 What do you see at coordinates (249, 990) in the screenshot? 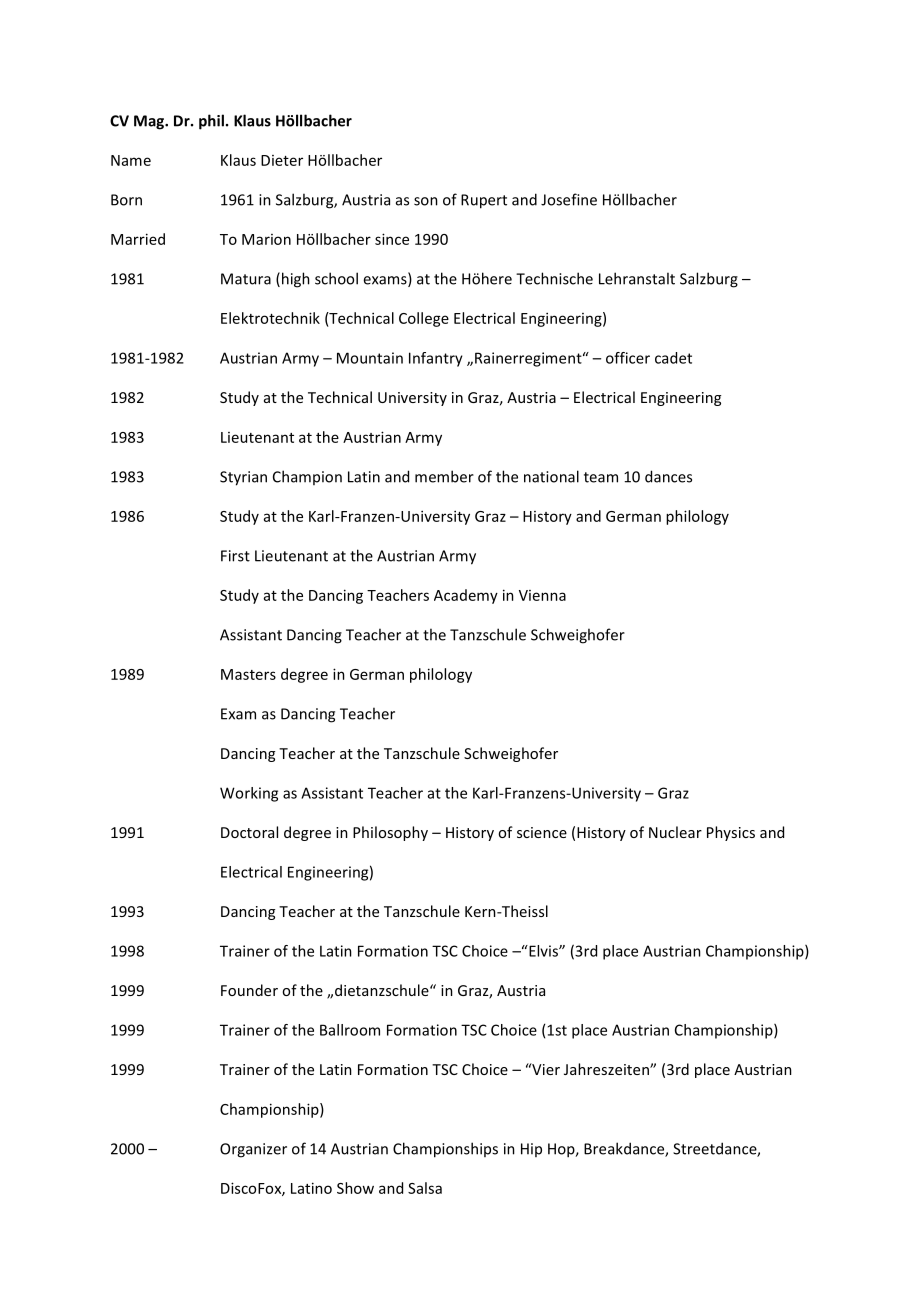
I see `Founder` at bounding box center [249, 990].
